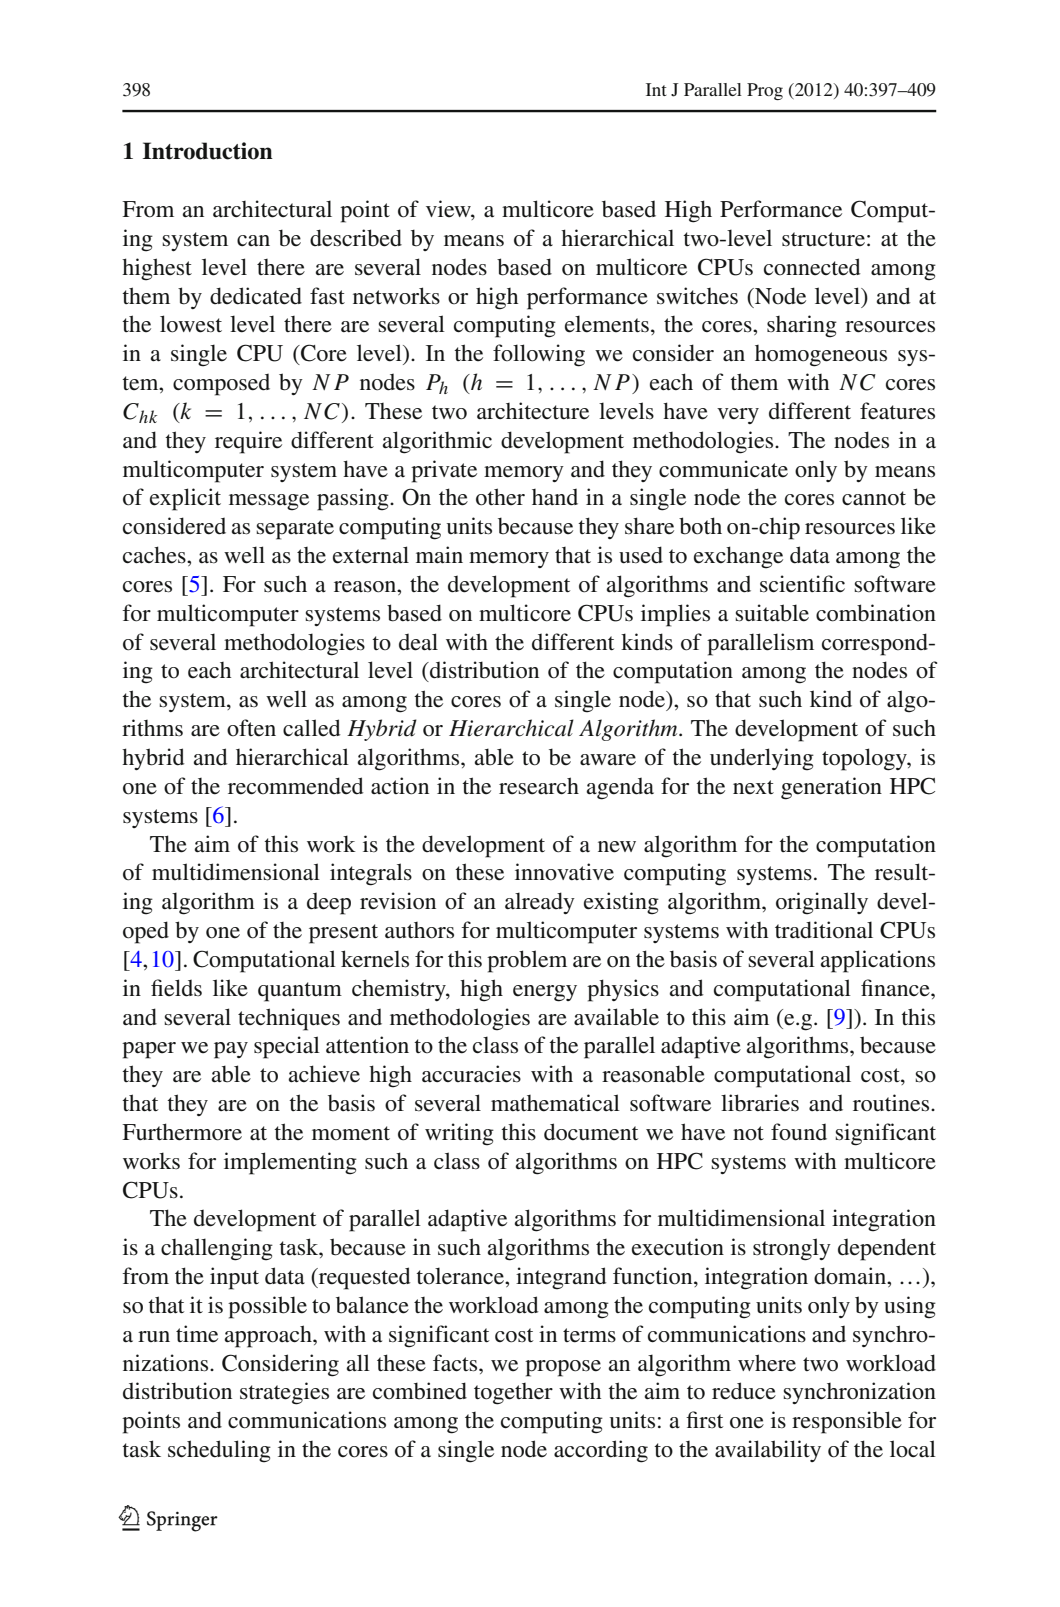 This screenshot has width=1060, height=1607. I want to click on strategies, so click(284, 1393).
